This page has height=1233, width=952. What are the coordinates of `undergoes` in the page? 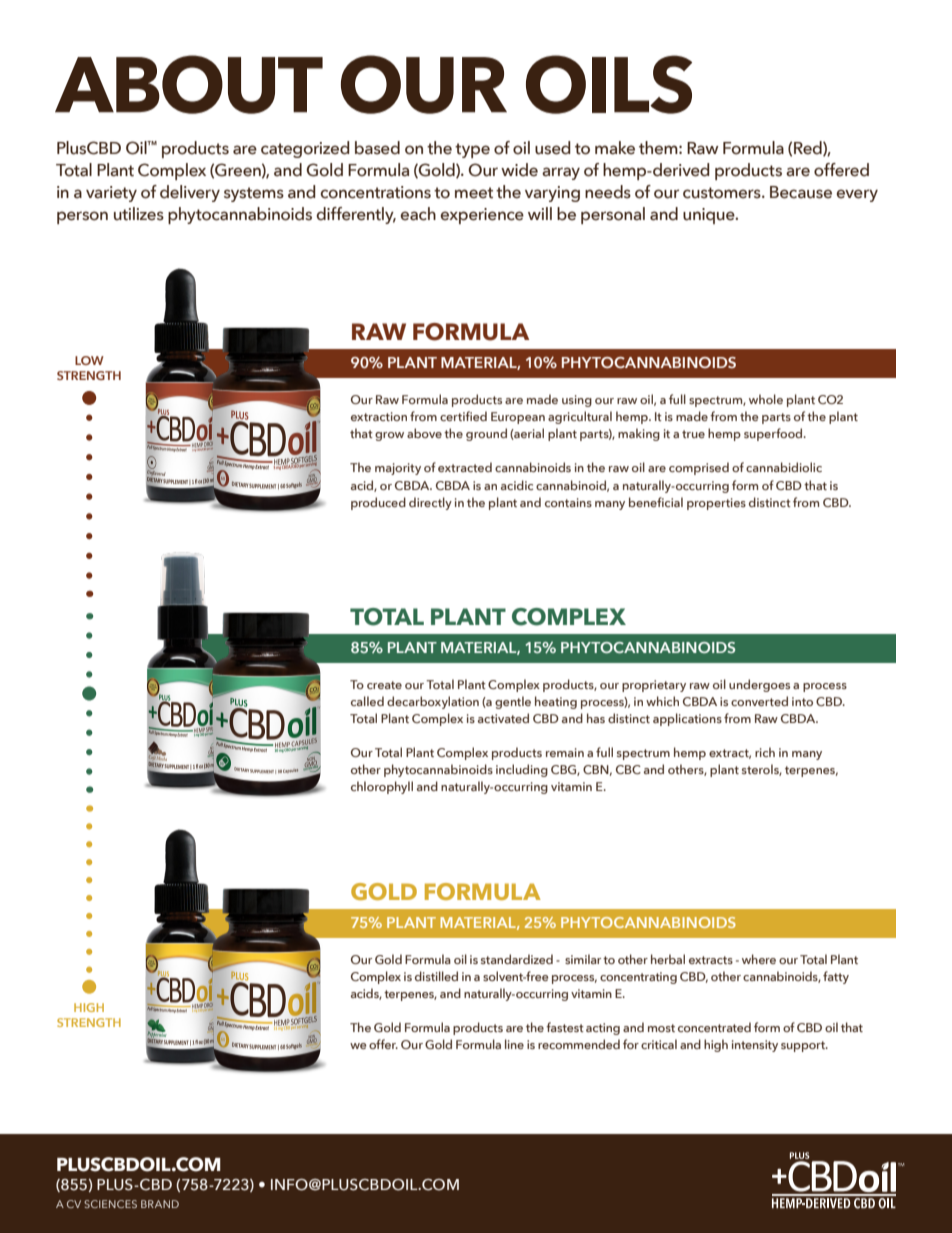 It's located at (759, 685).
